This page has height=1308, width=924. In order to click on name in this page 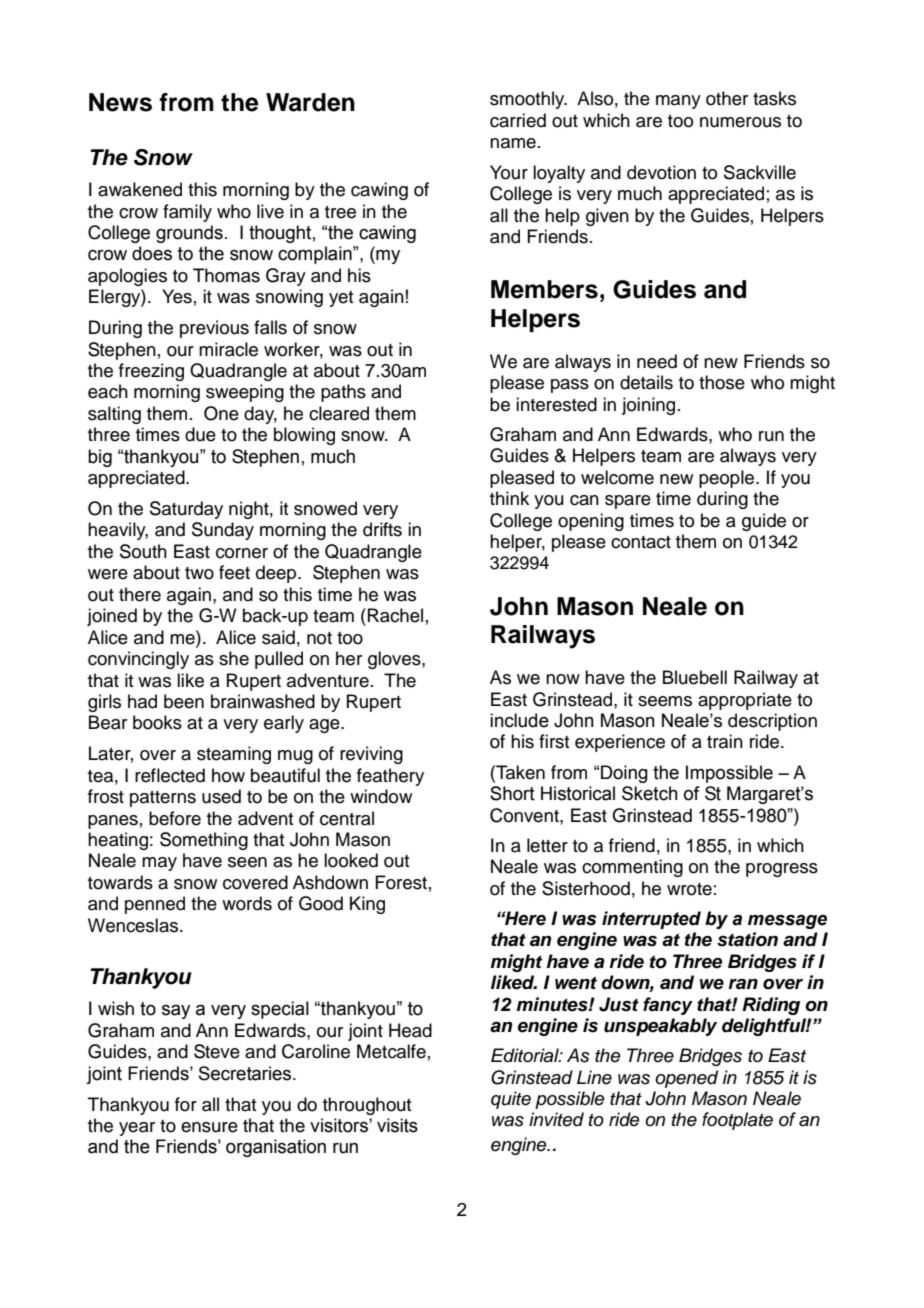, I will do `click(513, 143)`.
